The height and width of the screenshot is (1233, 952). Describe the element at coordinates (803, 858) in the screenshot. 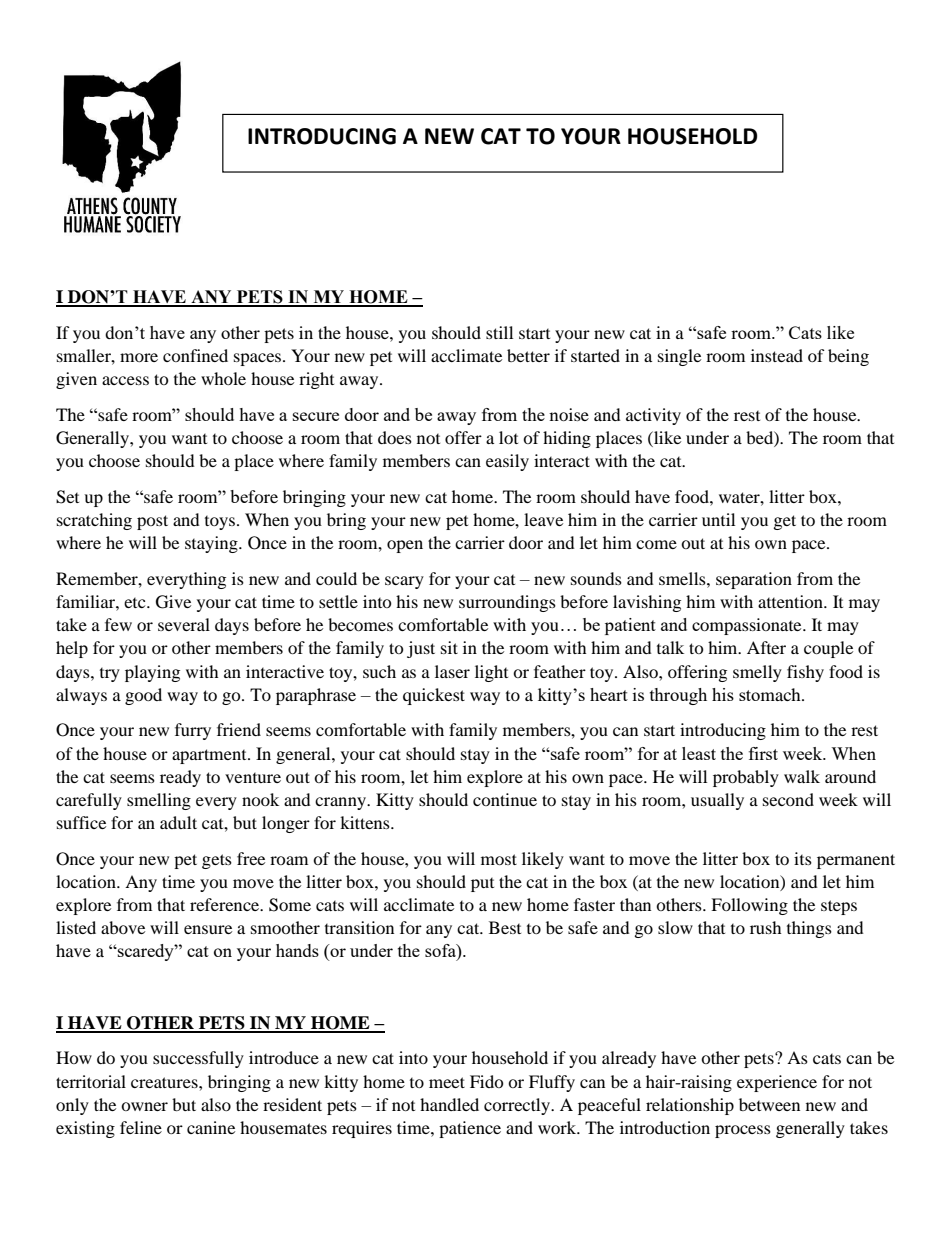

I see `its` at that location.
